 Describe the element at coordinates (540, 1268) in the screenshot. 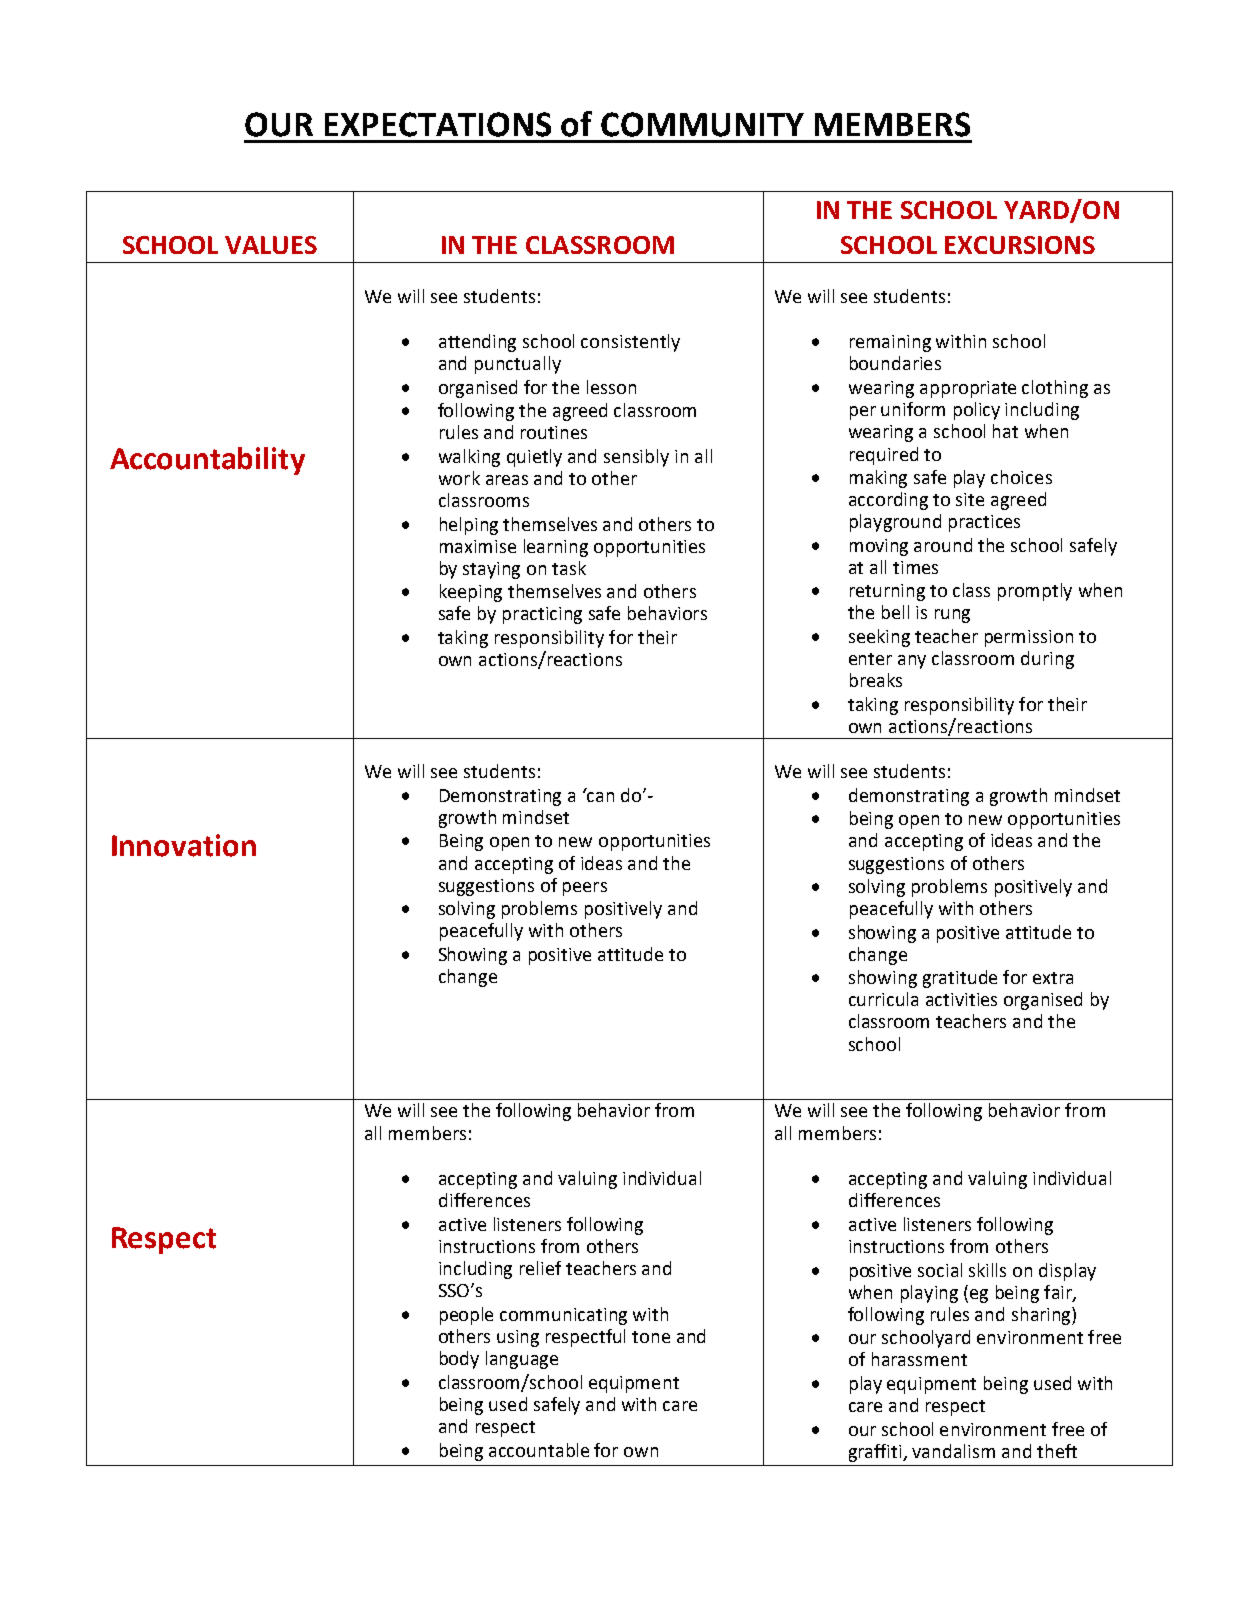

I see `relief` at that location.
